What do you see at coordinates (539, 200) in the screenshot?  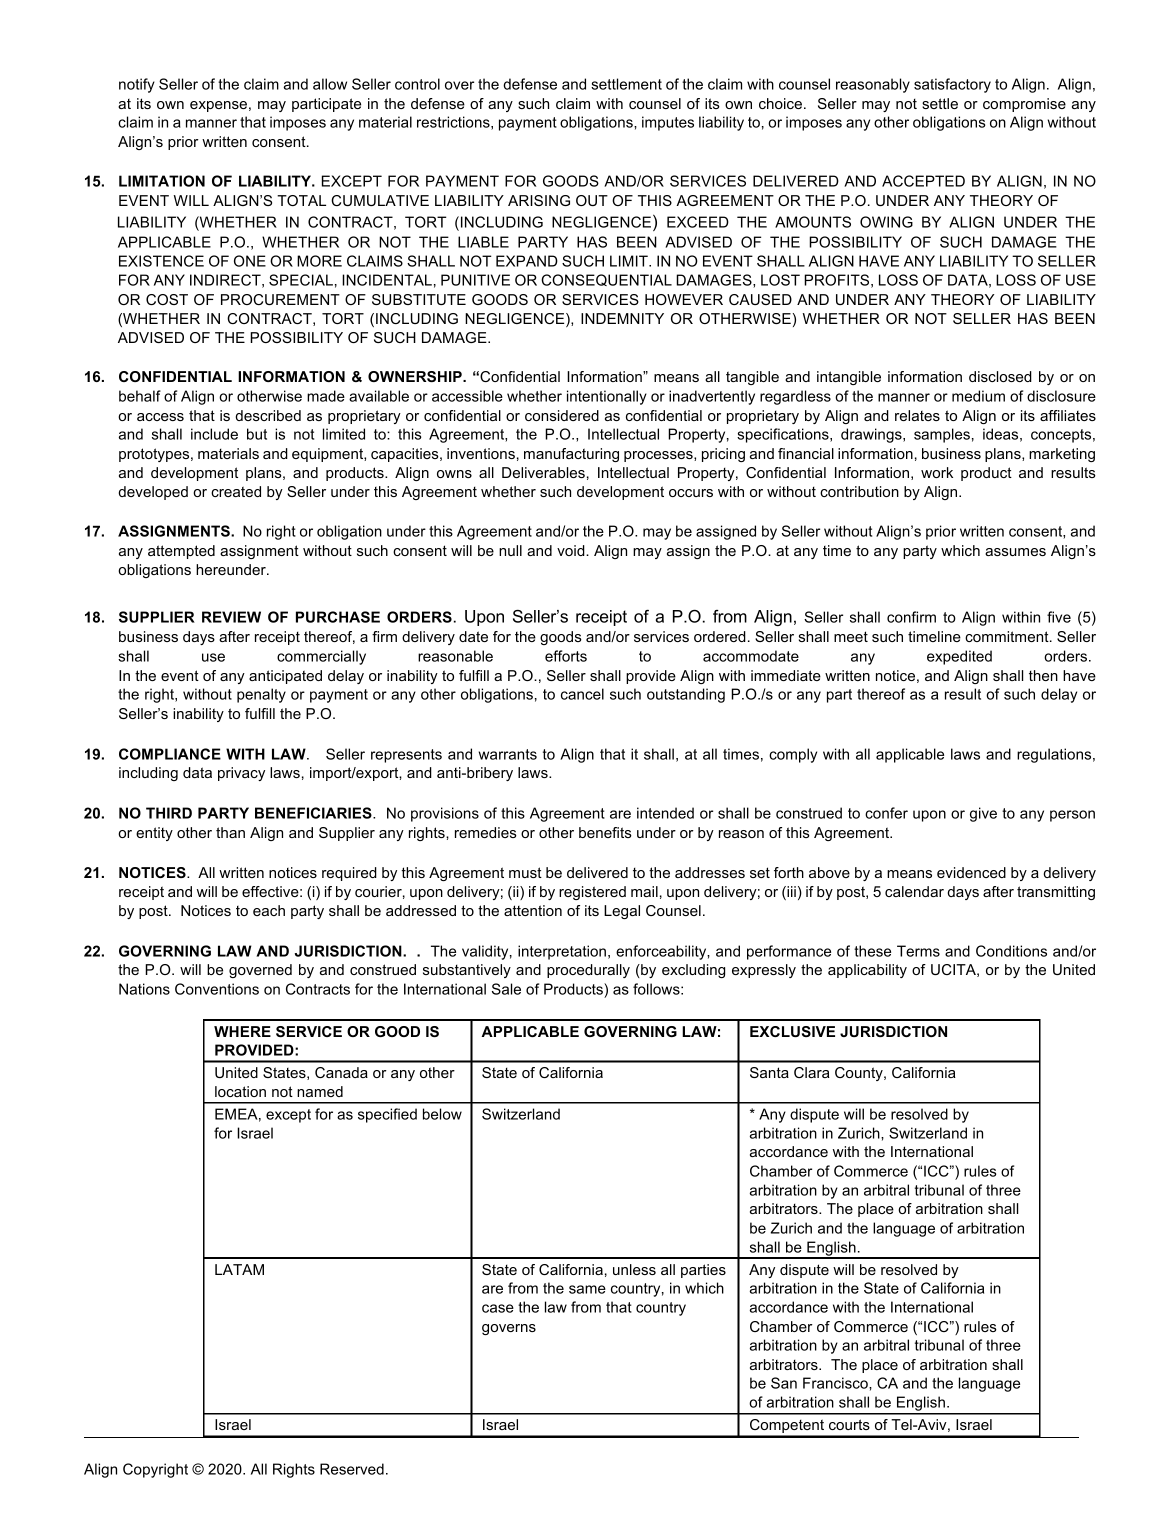 I see `ARISING` at bounding box center [539, 200].
